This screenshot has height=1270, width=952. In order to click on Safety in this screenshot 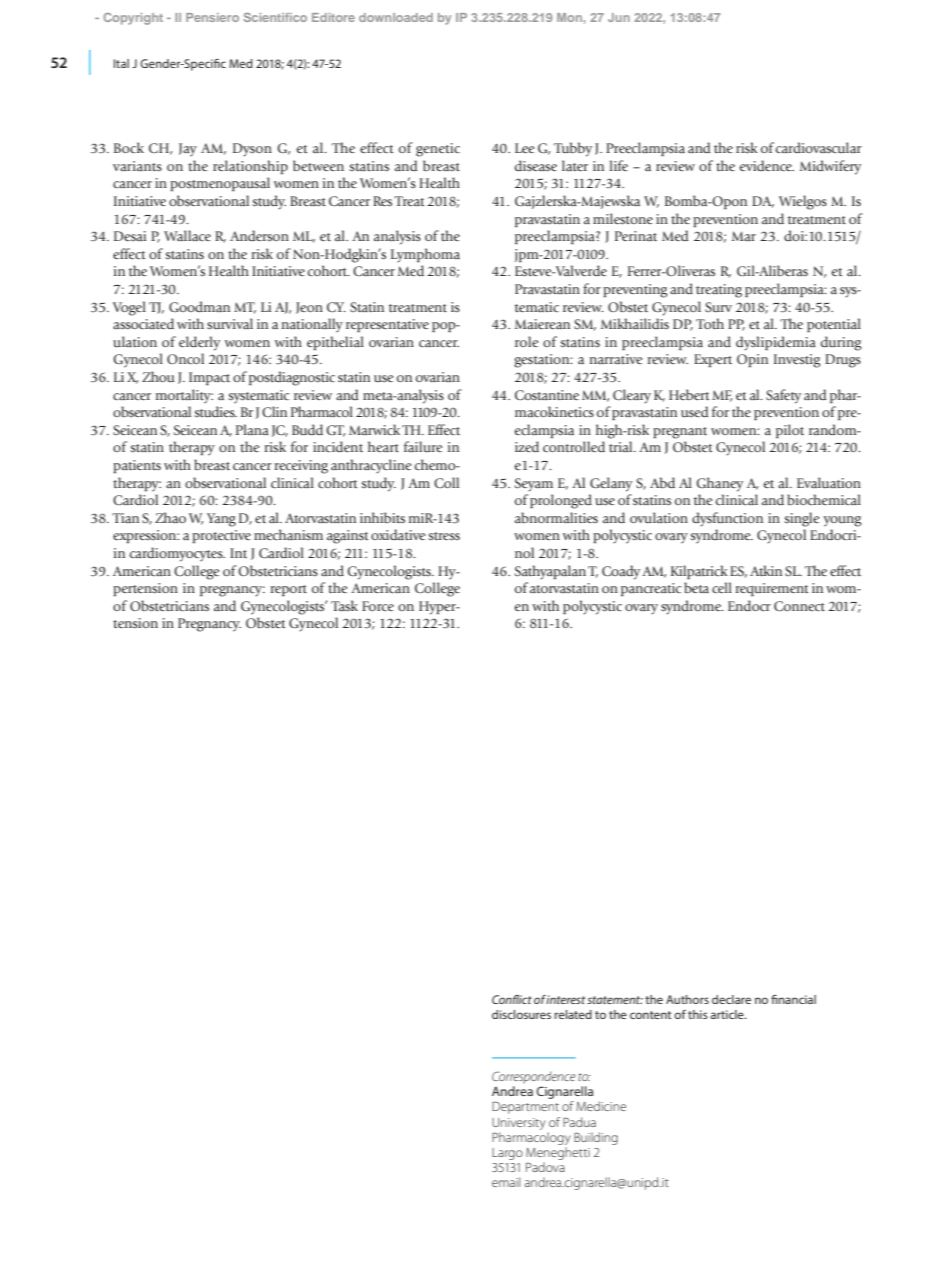, I will do `click(783, 396)`.
